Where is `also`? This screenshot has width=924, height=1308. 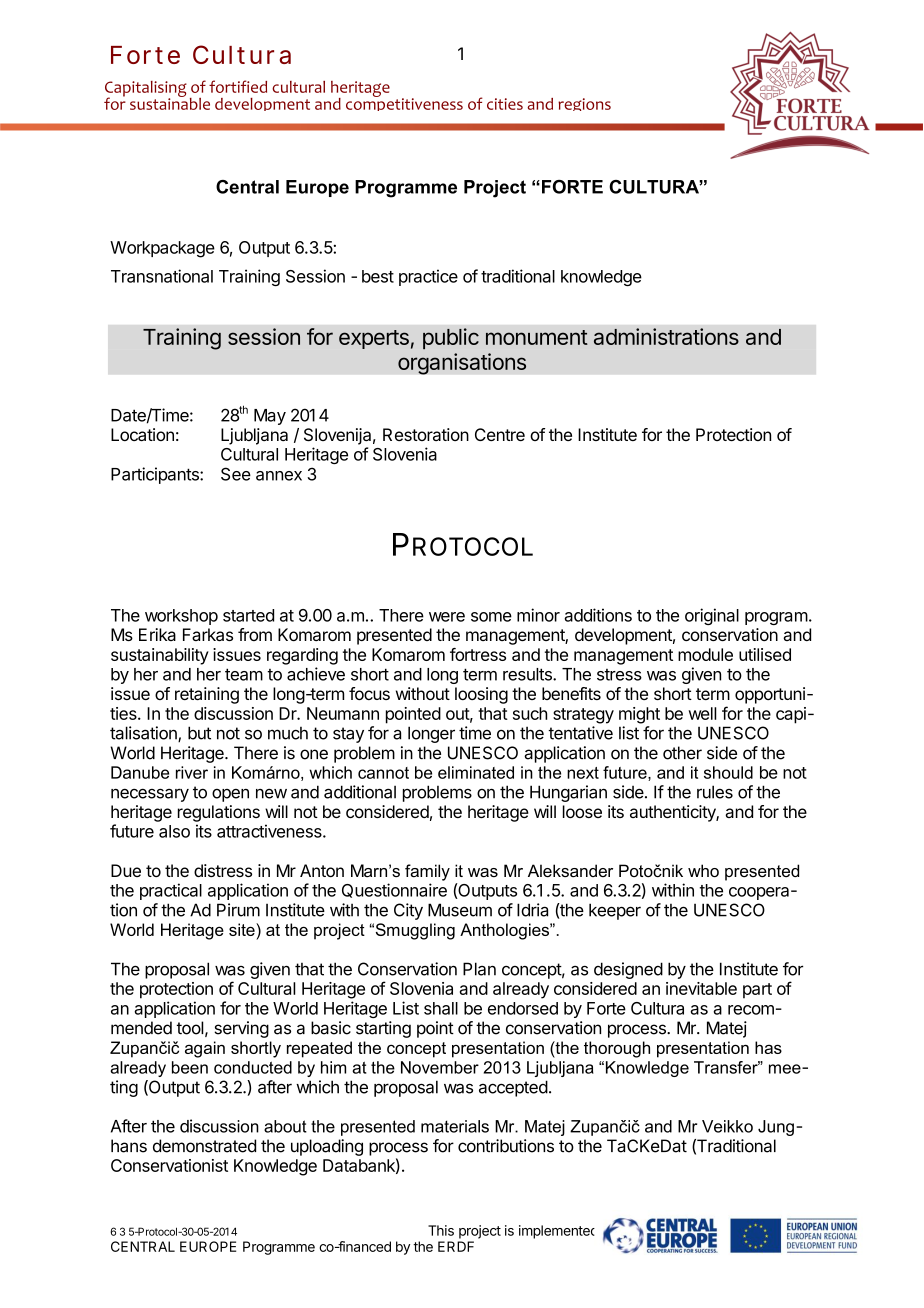
also is located at coordinates (174, 831).
